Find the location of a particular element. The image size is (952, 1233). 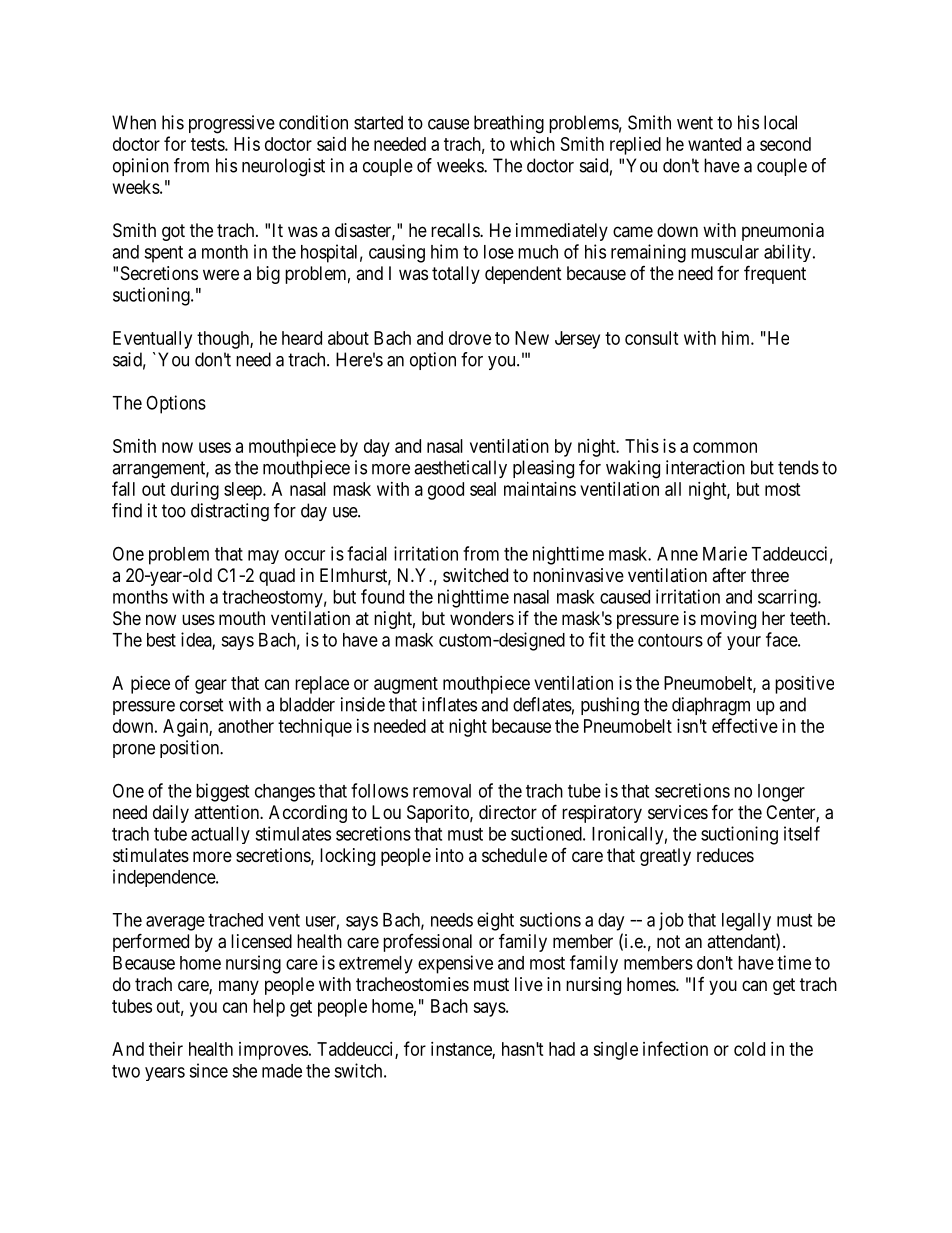

services is located at coordinates (678, 812).
